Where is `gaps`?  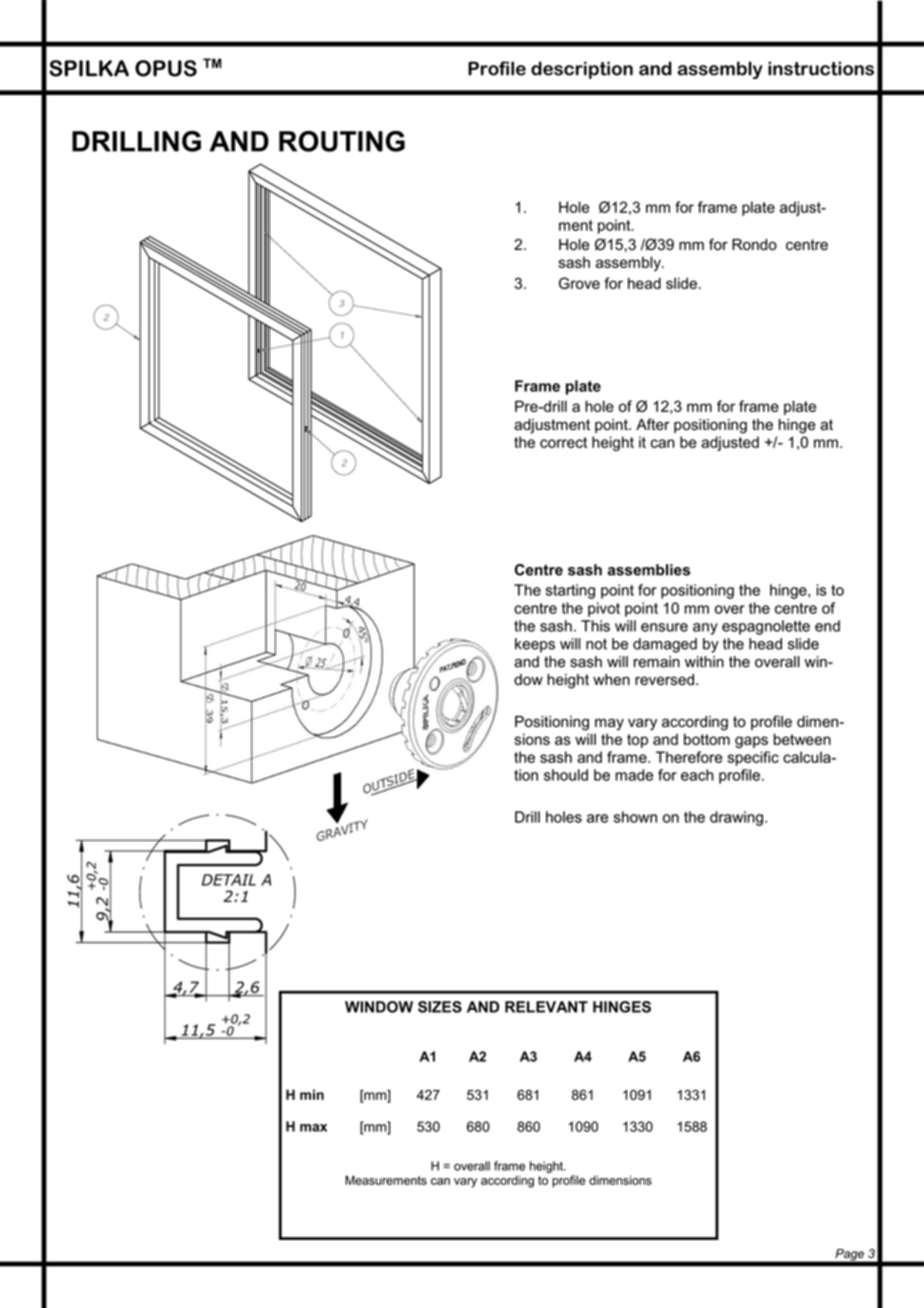
gaps is located at coordinates (751, 742).
